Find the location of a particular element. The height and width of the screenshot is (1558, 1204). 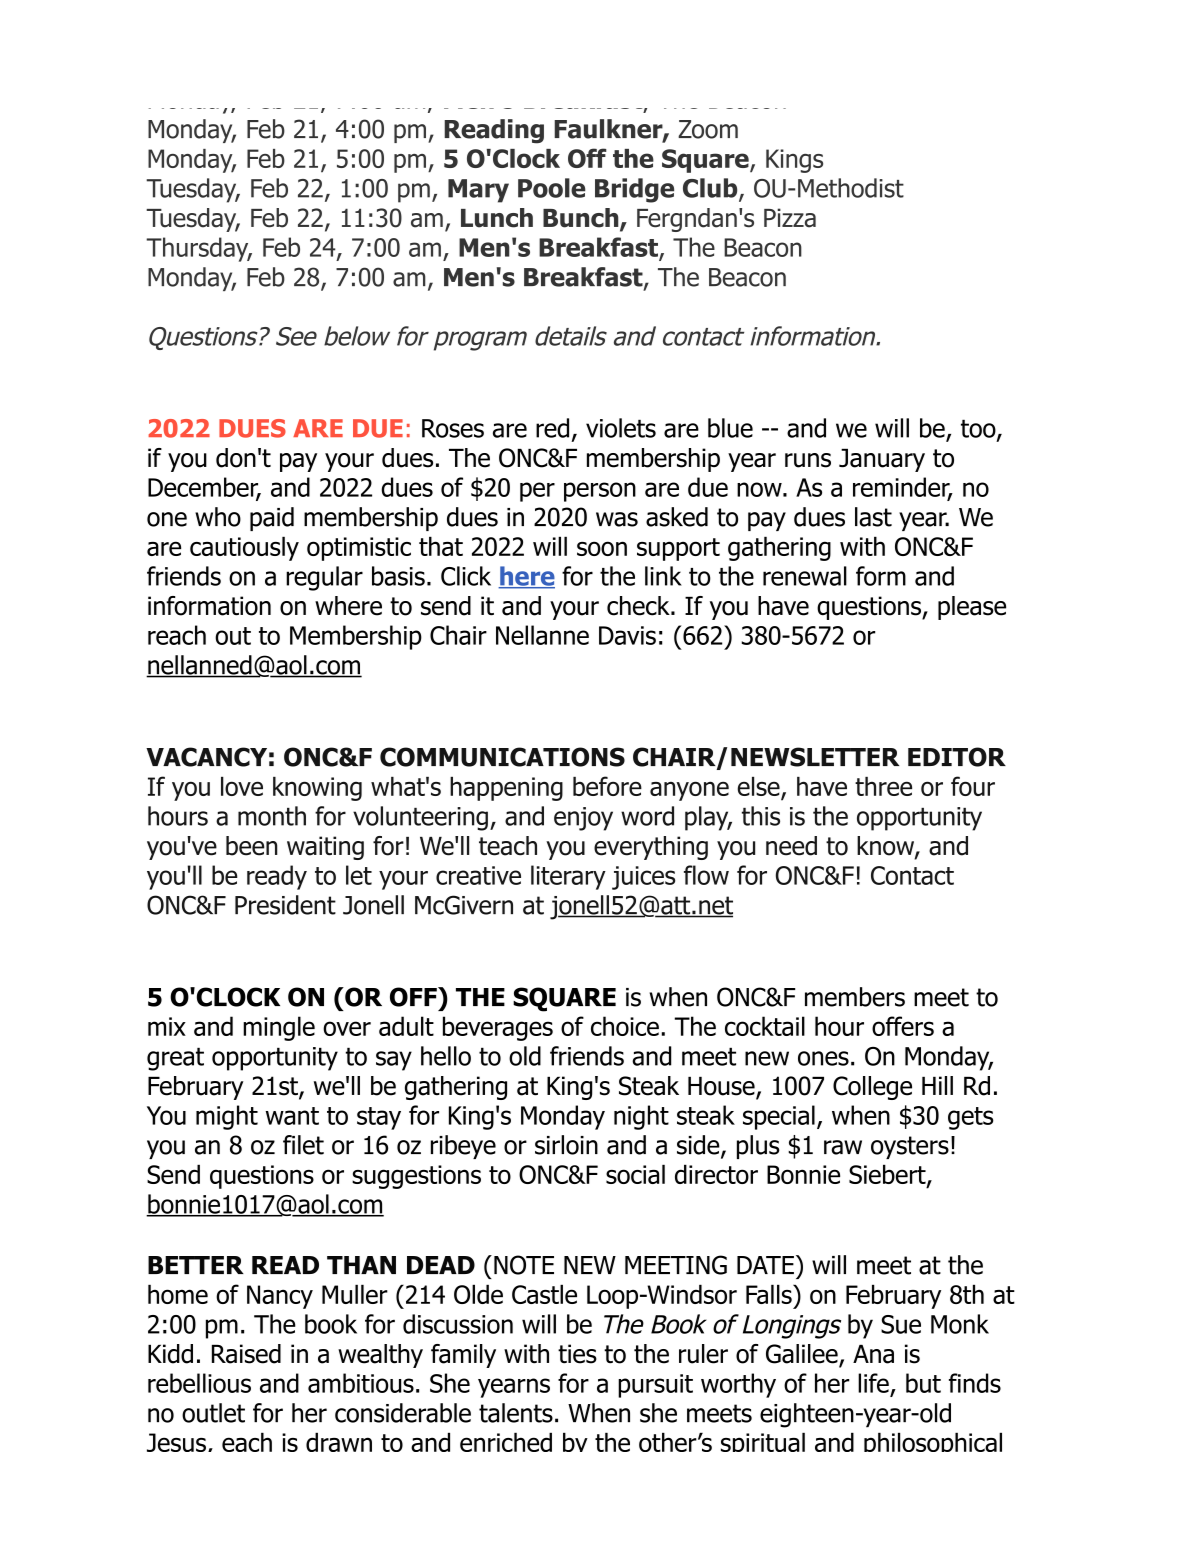

Poole is located at coordinates (552, 188).
